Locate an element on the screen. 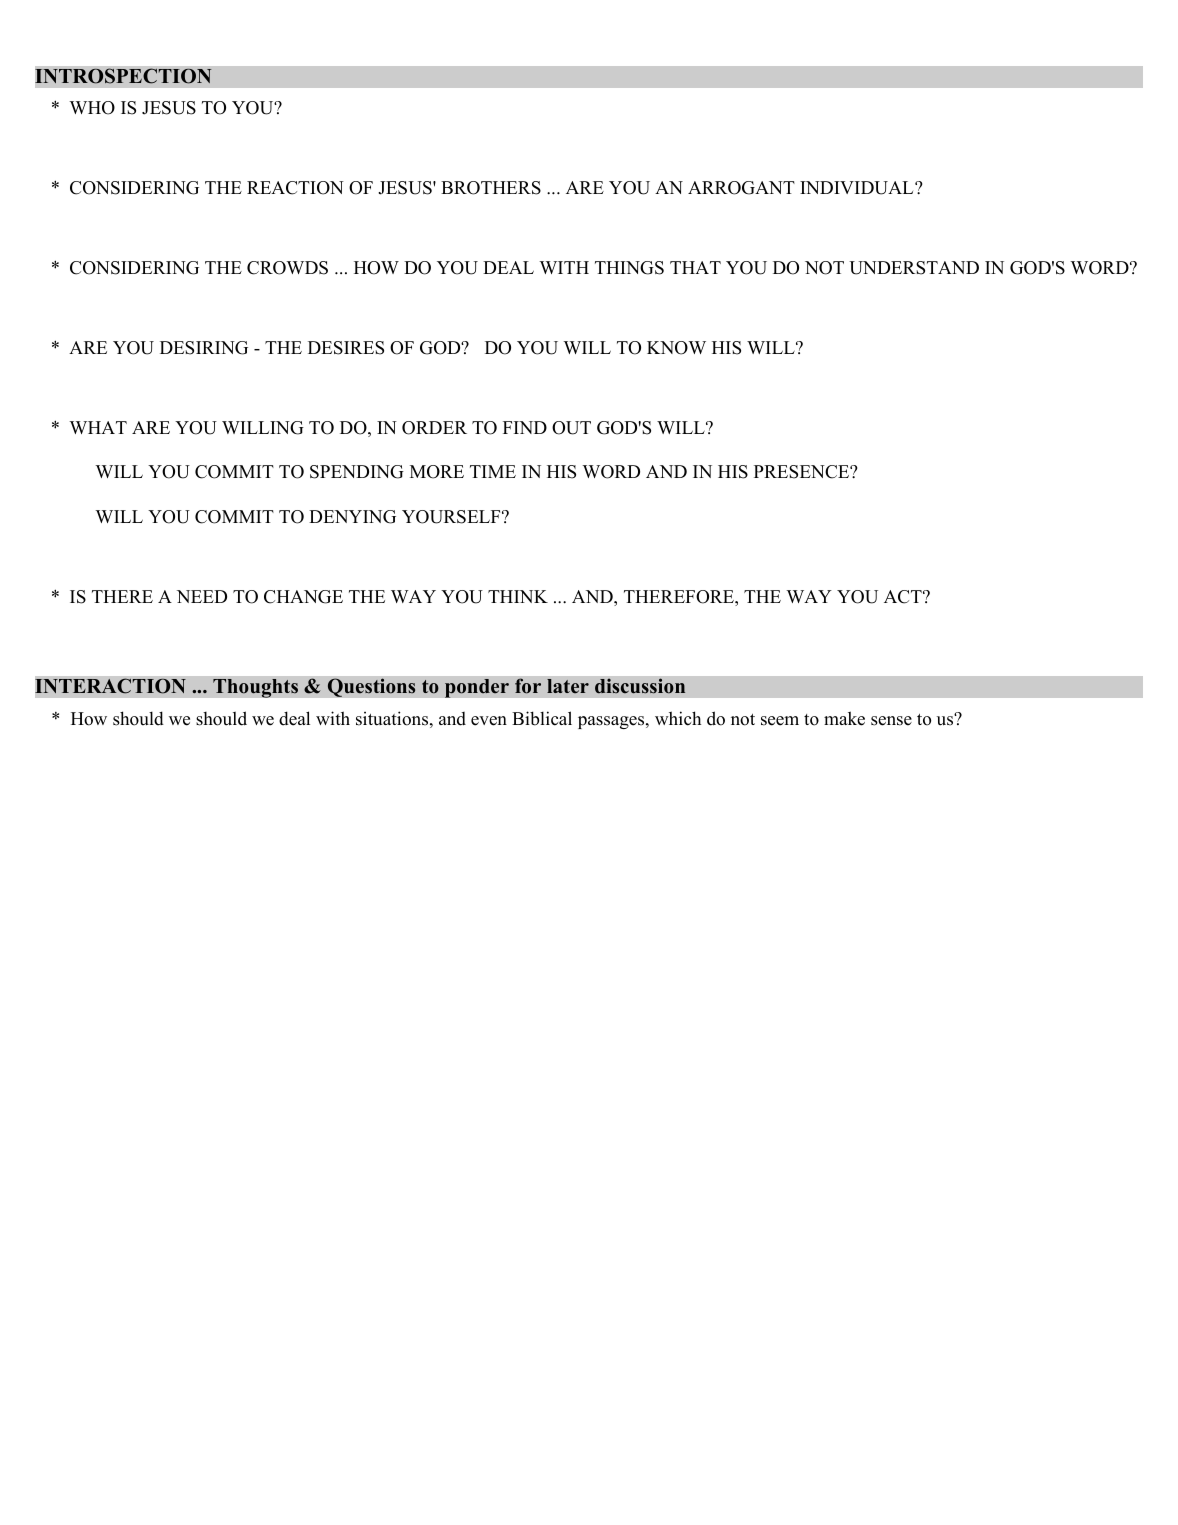  even is located at coordinates (489, 721).
